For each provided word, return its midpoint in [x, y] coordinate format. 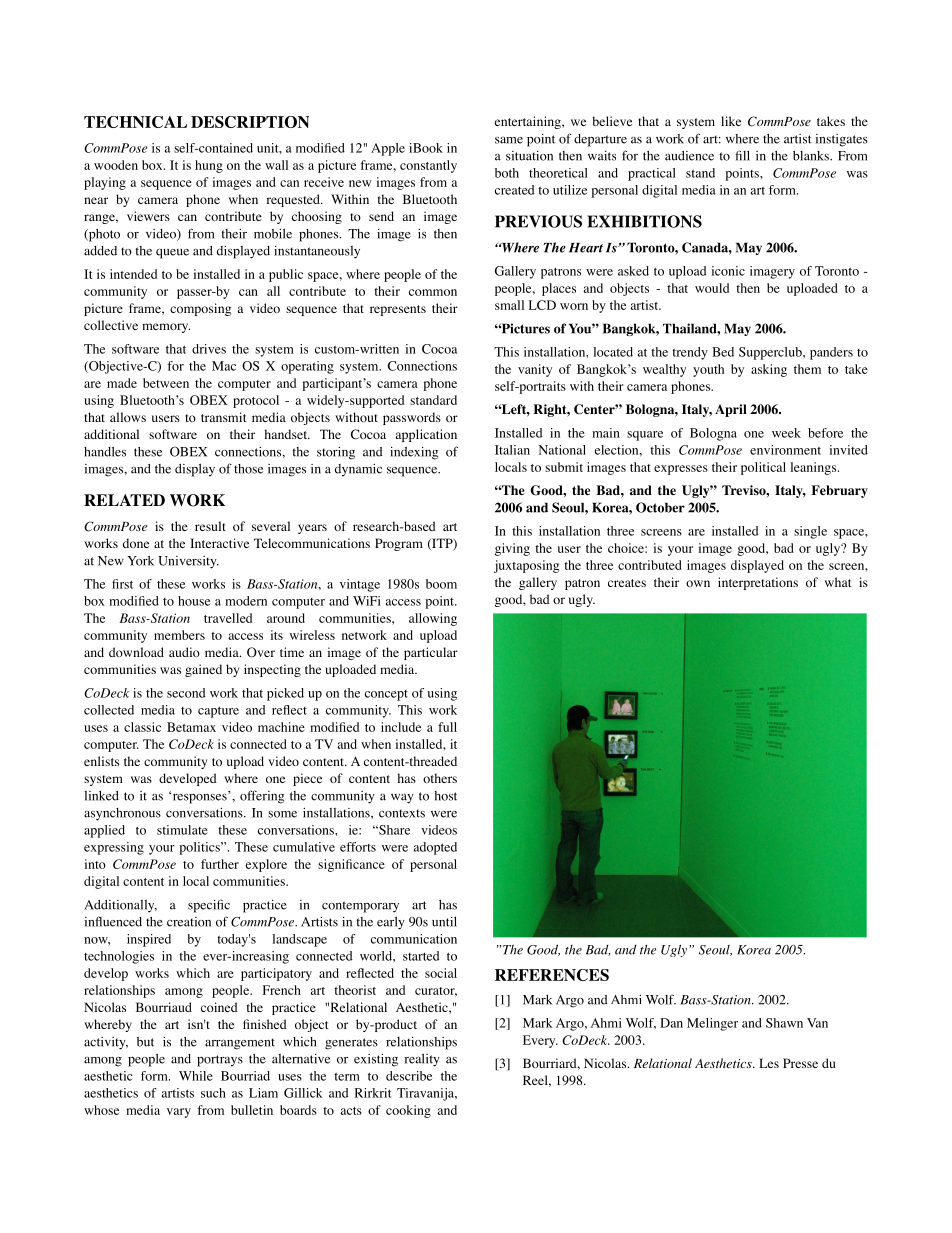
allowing [433, 619]
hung [209, 166]
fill [742, 155]
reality [422, 1060]
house [194, 601]
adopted [435, 848]
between [166, 383]
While [196, 1076]
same [509, 140]
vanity [535, 370]
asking [769, 370]
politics [200, 848]
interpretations [758, 583]
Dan [671, 1023]
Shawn [784, 1023]
